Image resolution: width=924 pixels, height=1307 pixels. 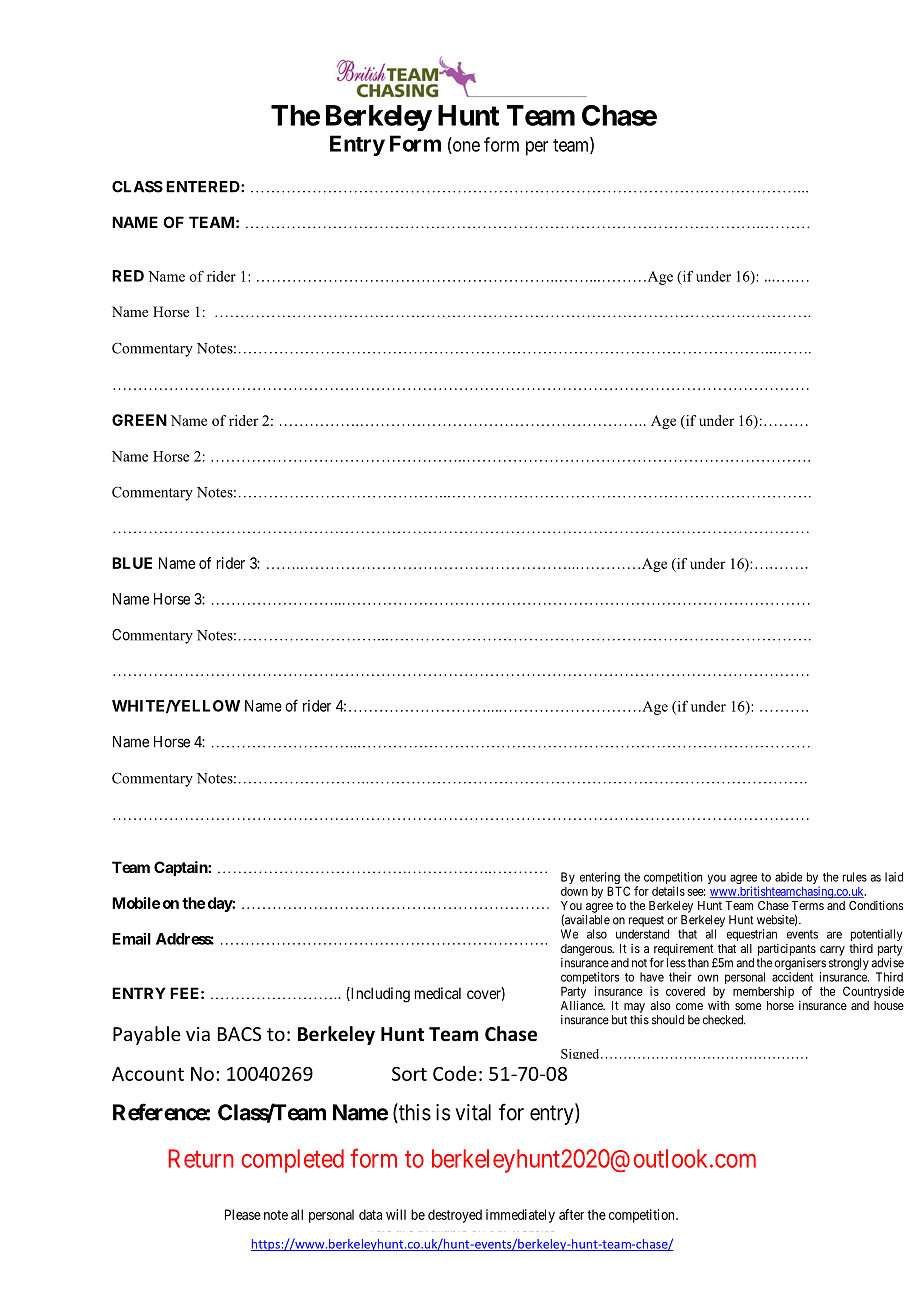 What do you see at coordinates (132, 563) in the screenshot?
I see `BLUE` at bounding box center [132, 563].
